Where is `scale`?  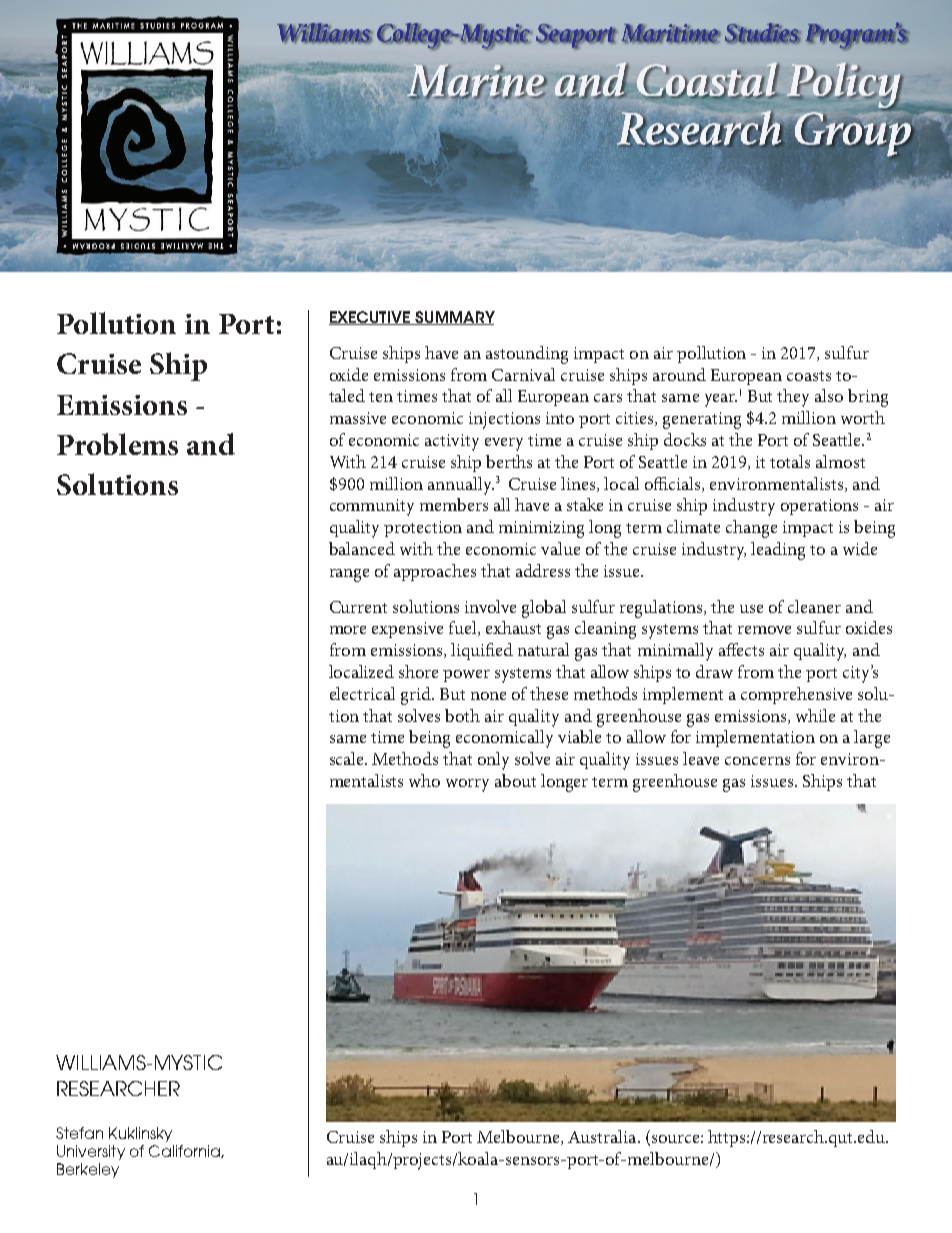
scale is located at coordinates (348, 758).
